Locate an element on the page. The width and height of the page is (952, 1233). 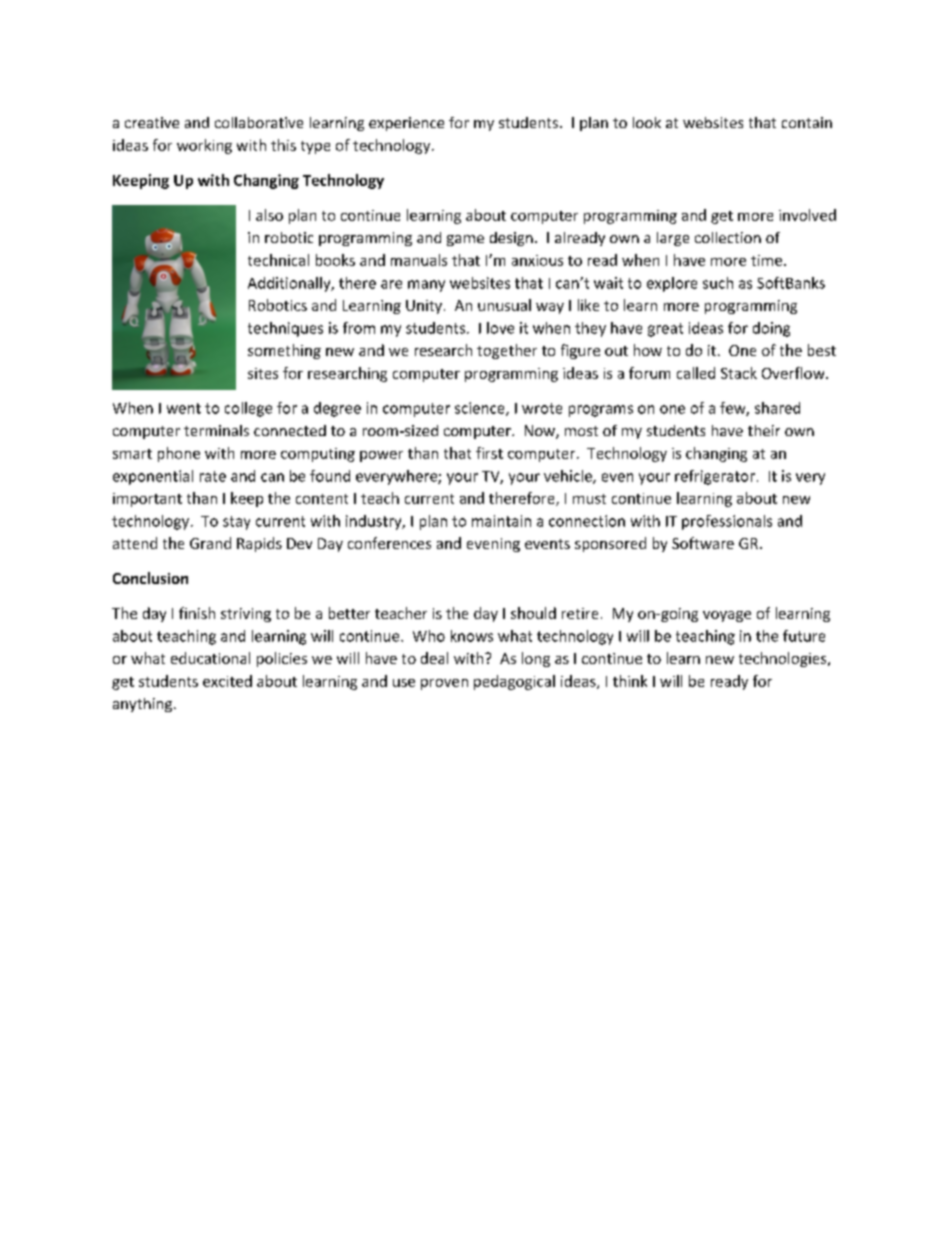
excited is located at coordinates (227, 681).
